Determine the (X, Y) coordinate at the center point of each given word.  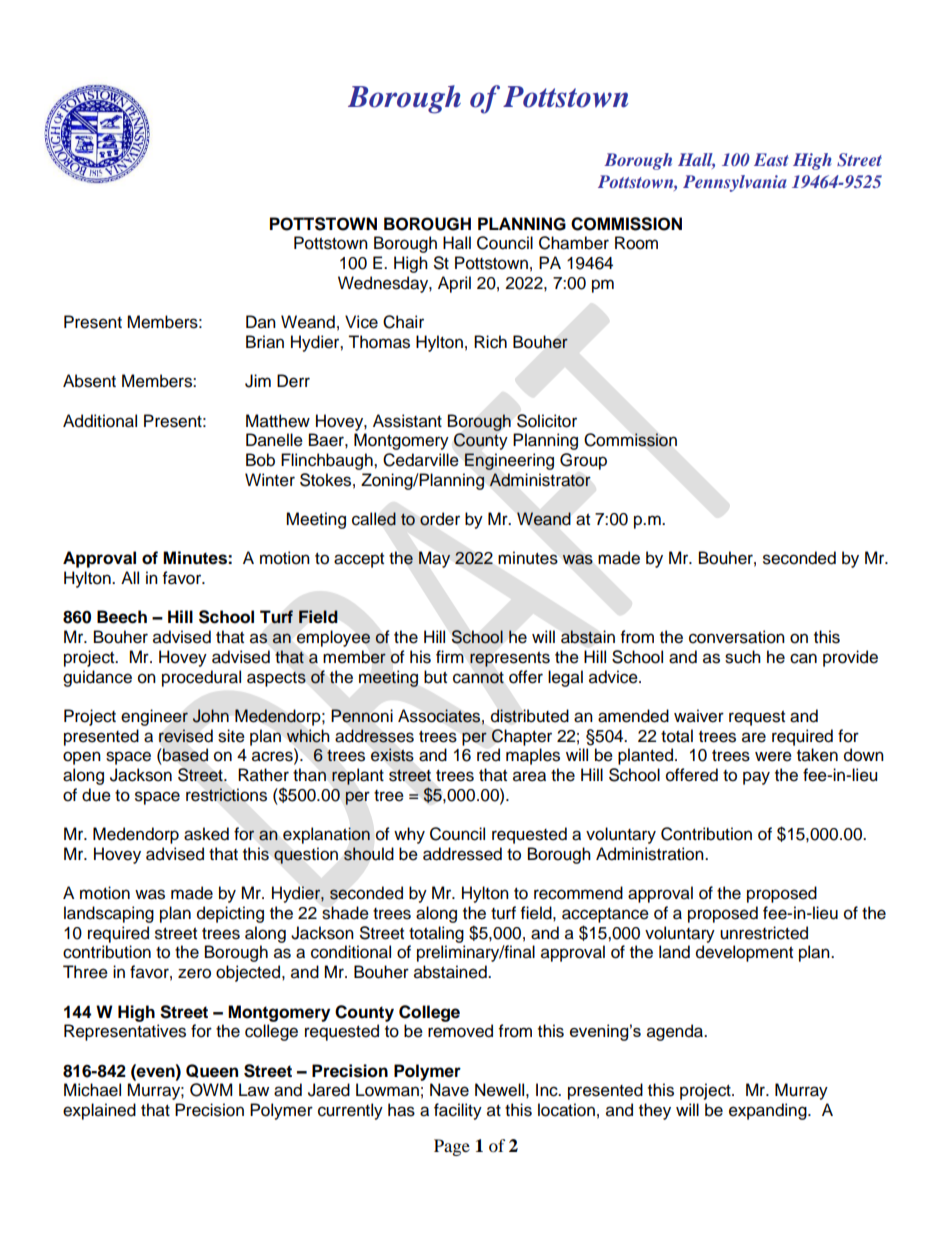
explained (99, 1111)
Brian (265, 342)
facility (458, 1111)
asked (206, 834)
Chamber (574, 243)
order (440, 519)
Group (583, 461)
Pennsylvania (735, 183)
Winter (270, 480)
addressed (462, 854)
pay (756, 778)
